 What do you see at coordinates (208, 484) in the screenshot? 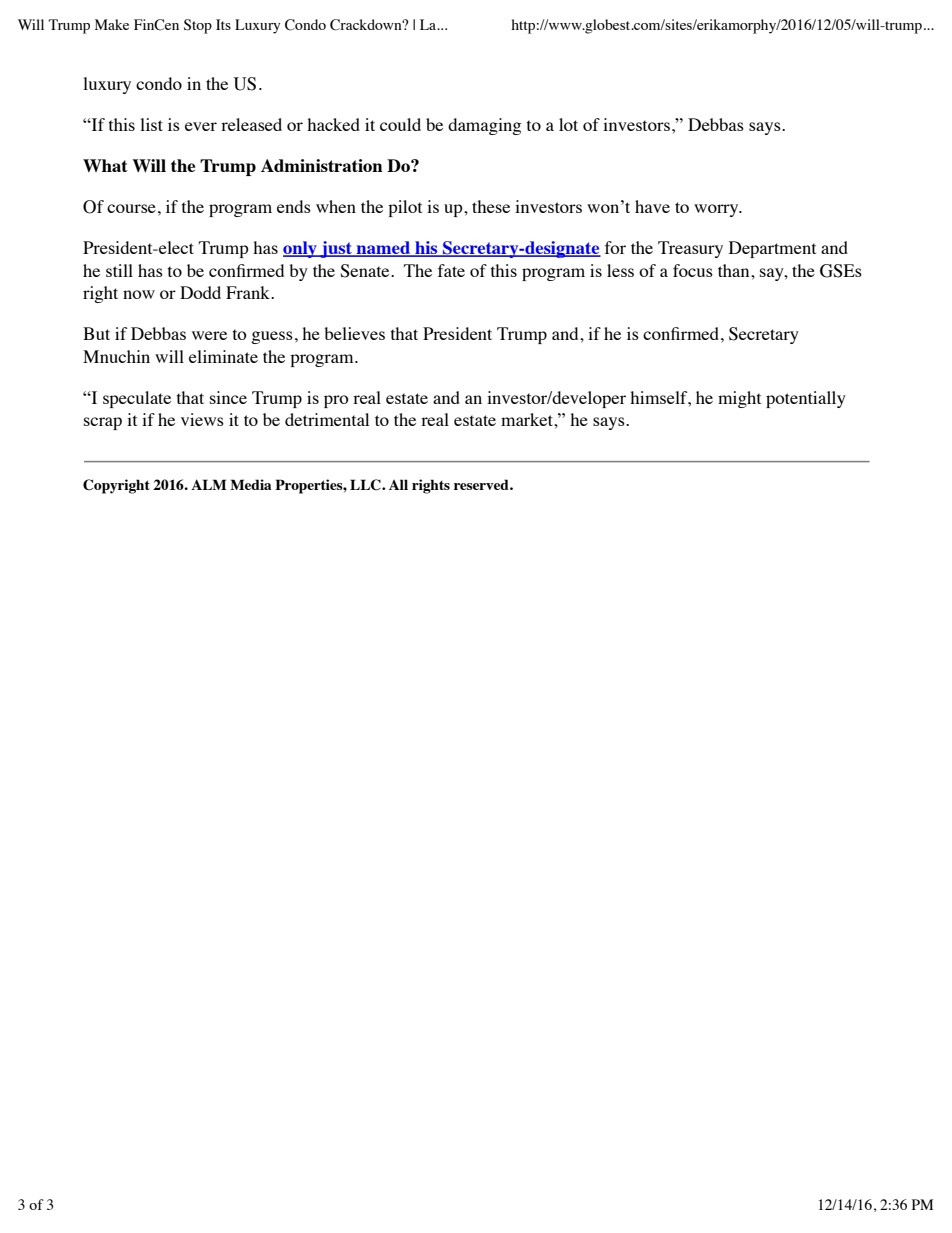
I see `ALM` at bounding box center [208, 484].
